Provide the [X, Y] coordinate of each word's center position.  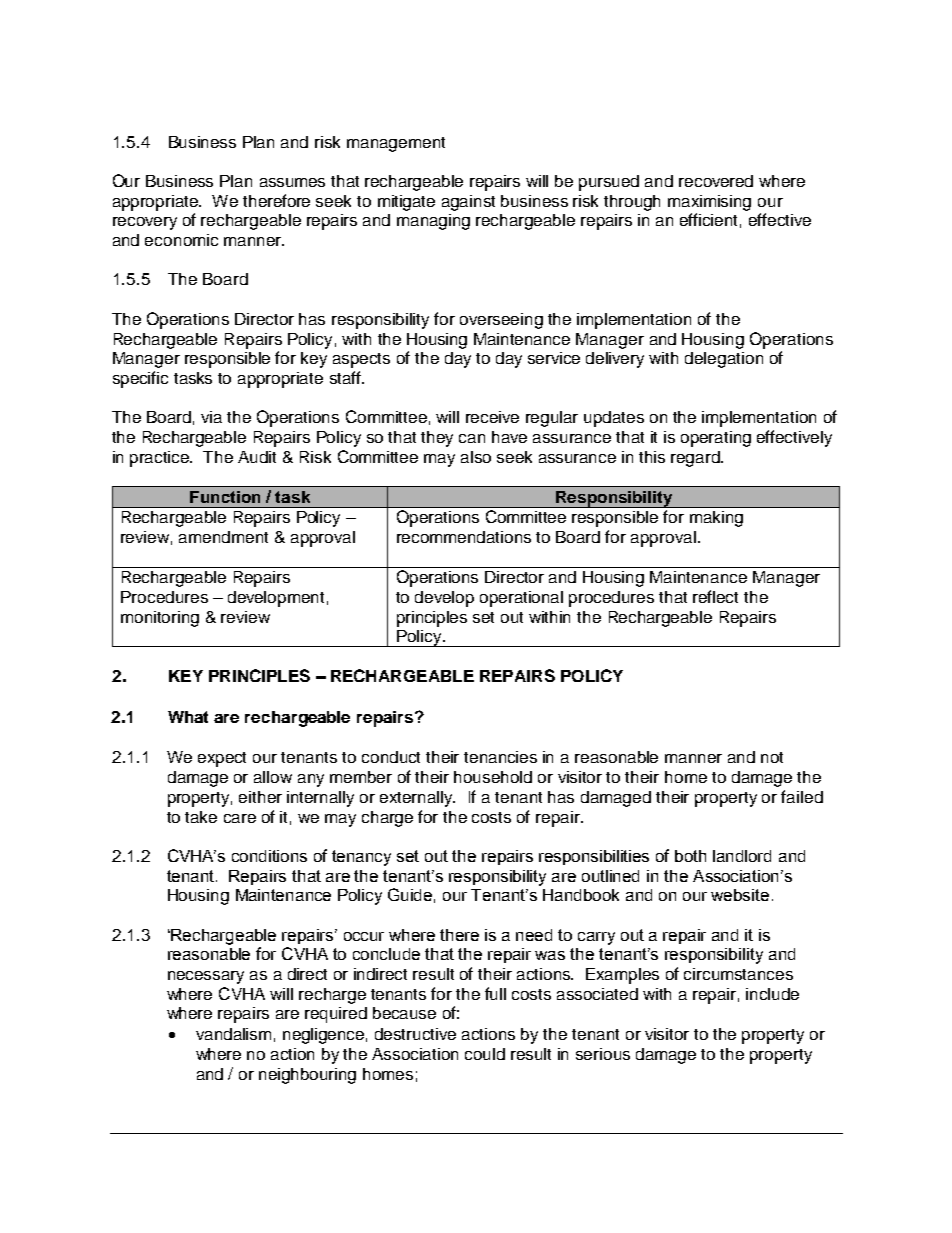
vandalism [233, 1034]
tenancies [500, 757]
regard [696, 459]
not [772, 757]
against [468, 203]
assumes [292, 182]
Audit [257, 457]
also [476, 457]
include [772, 994]
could [485, 1054]
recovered [716, 181]
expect [222, 759]
